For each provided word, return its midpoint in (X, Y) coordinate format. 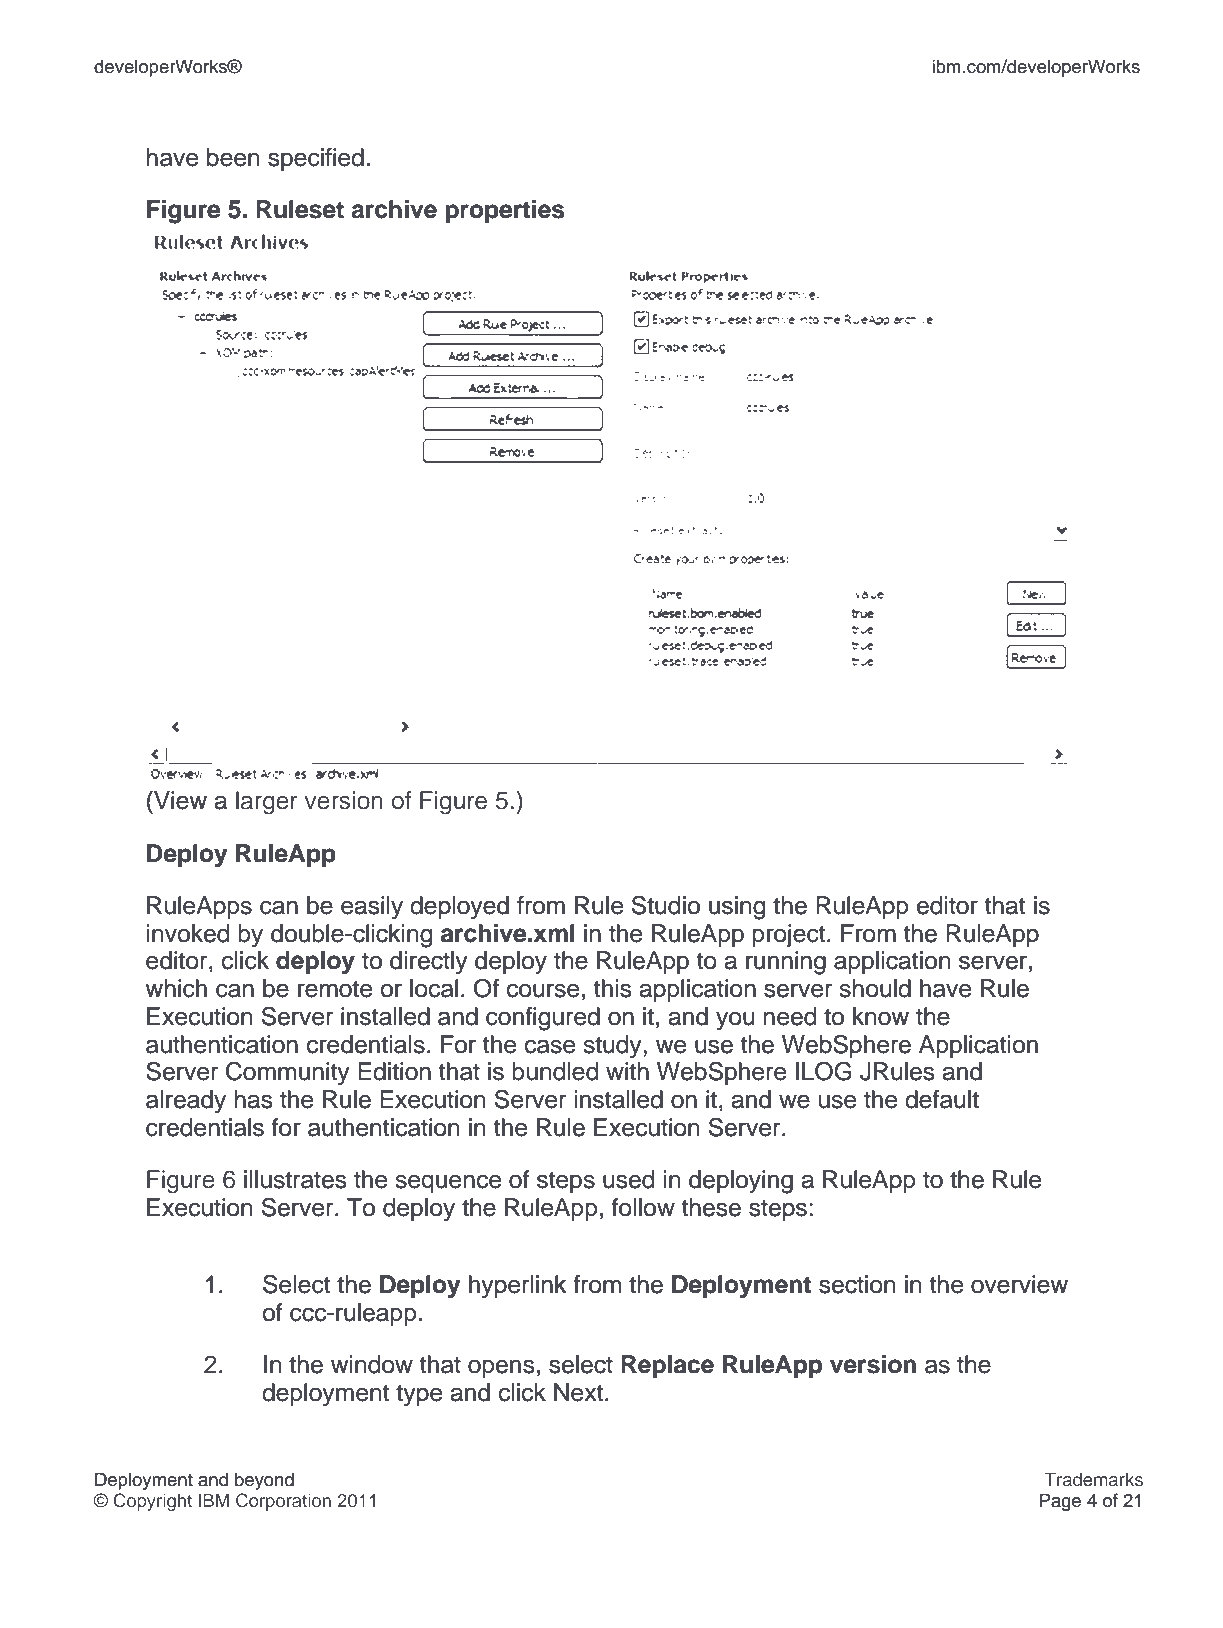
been (233, 157)
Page (1060, 1502)
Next (578, 1392)
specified (316, 159)
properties (505, 211)
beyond (264, 1481)
